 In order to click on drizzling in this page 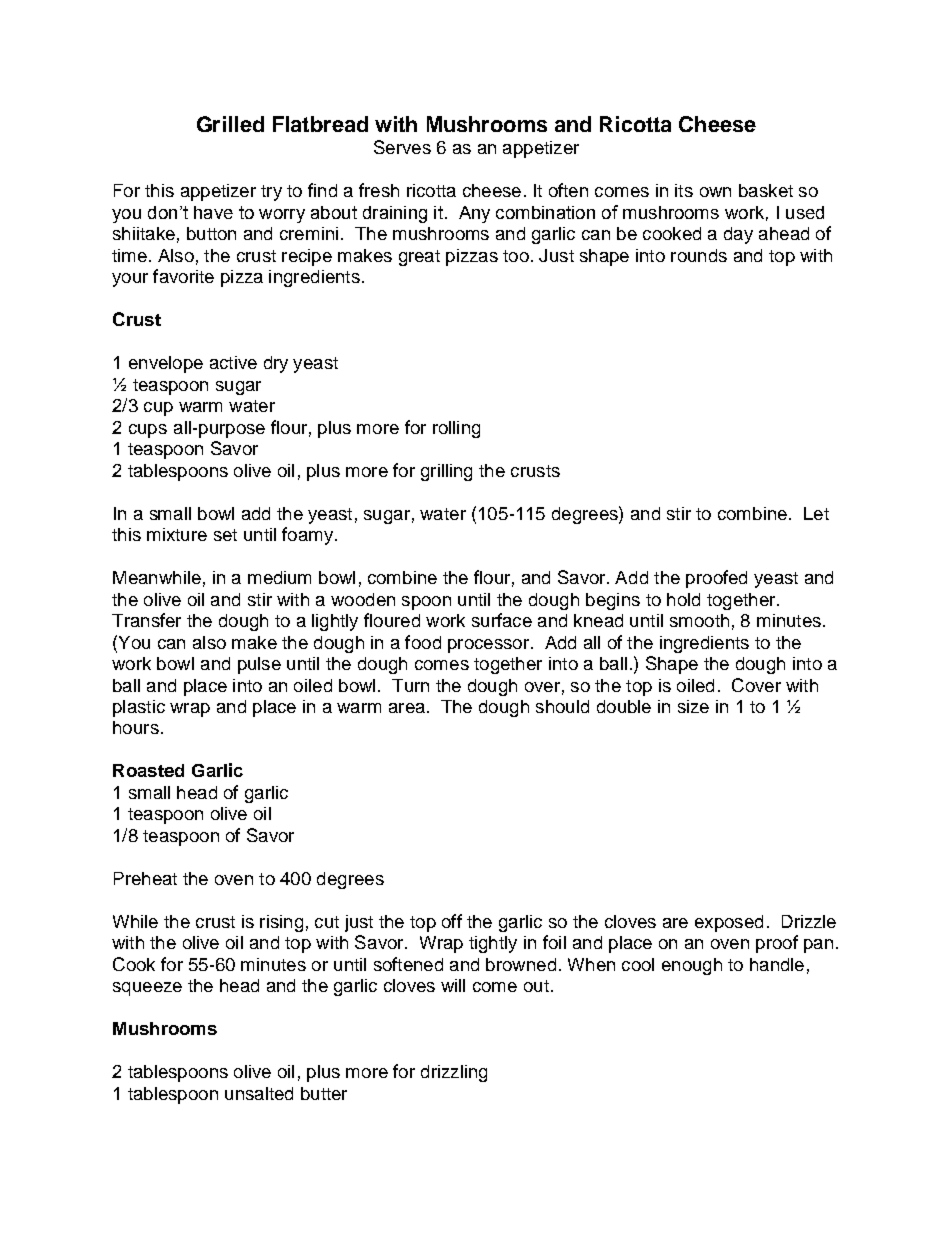, I will do `click(454, 1073)`.
